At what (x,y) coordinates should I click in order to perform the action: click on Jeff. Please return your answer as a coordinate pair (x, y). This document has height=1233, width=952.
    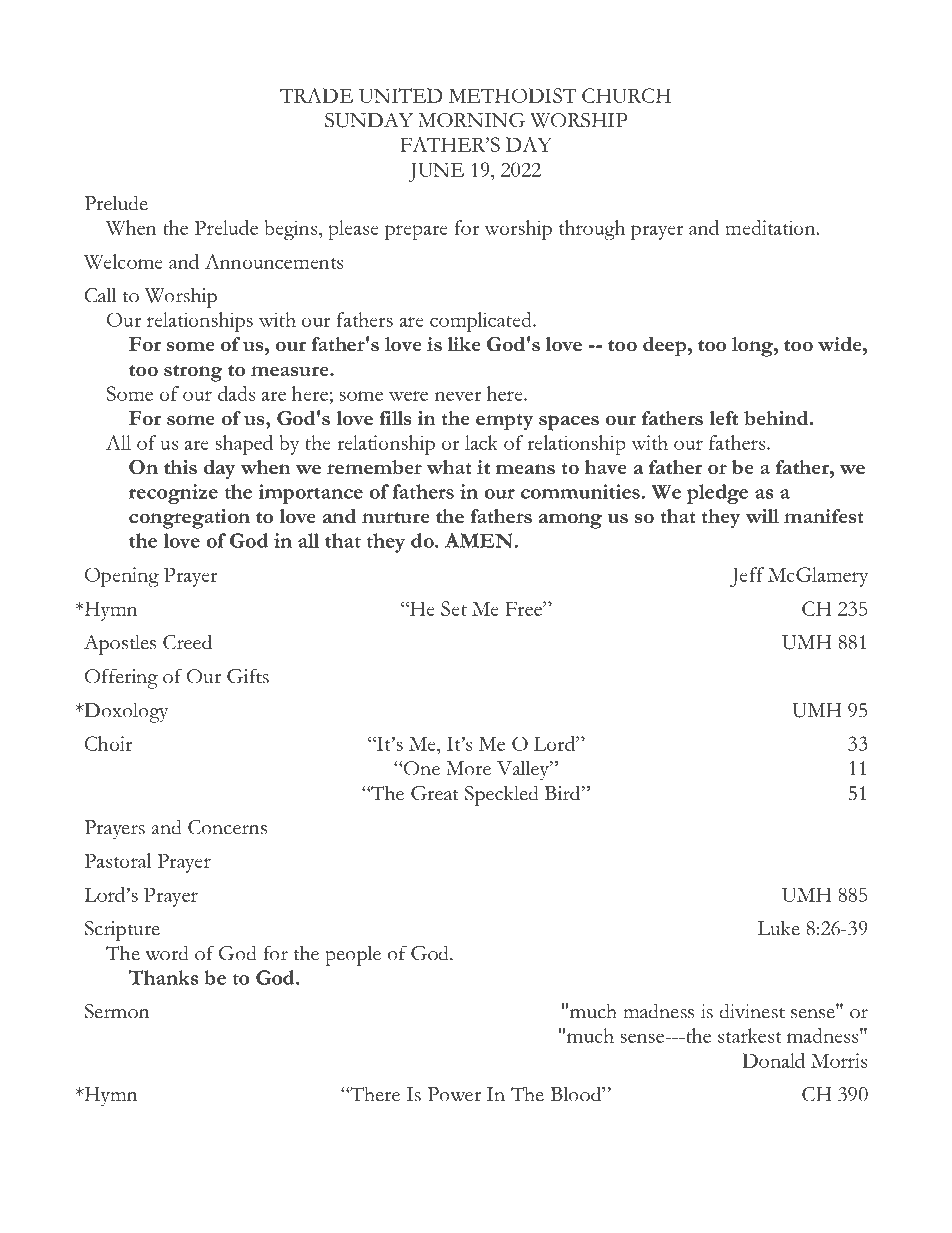
    Looking at the image, I should click on (747, 577).
